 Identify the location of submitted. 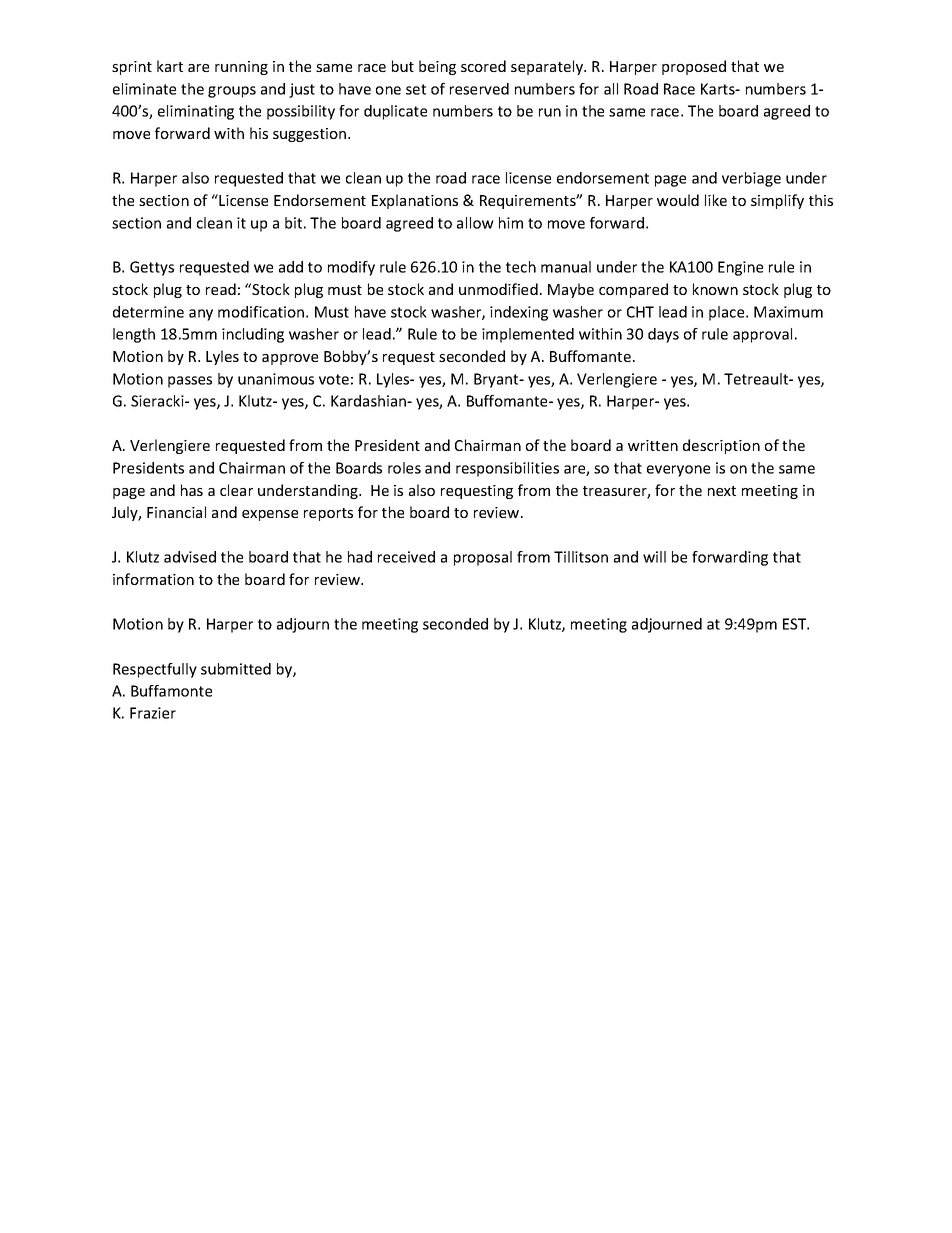
(236, 669).
